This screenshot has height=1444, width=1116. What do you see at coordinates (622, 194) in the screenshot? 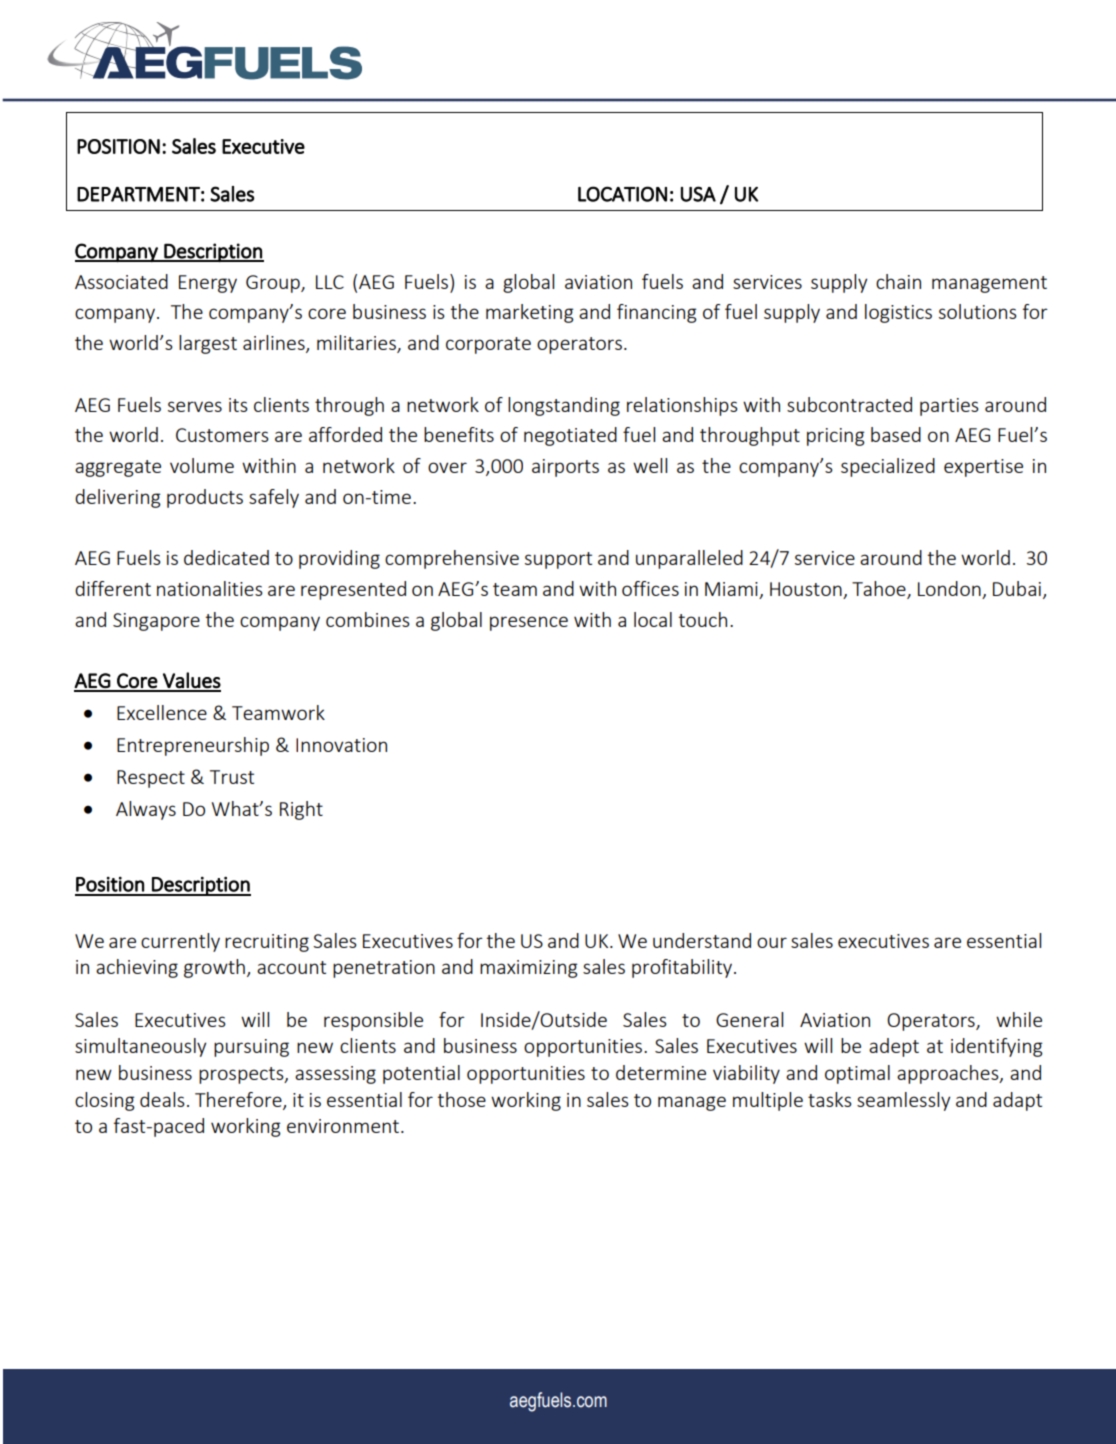
I see `LOCATION` at bounding box center [622, 194].
